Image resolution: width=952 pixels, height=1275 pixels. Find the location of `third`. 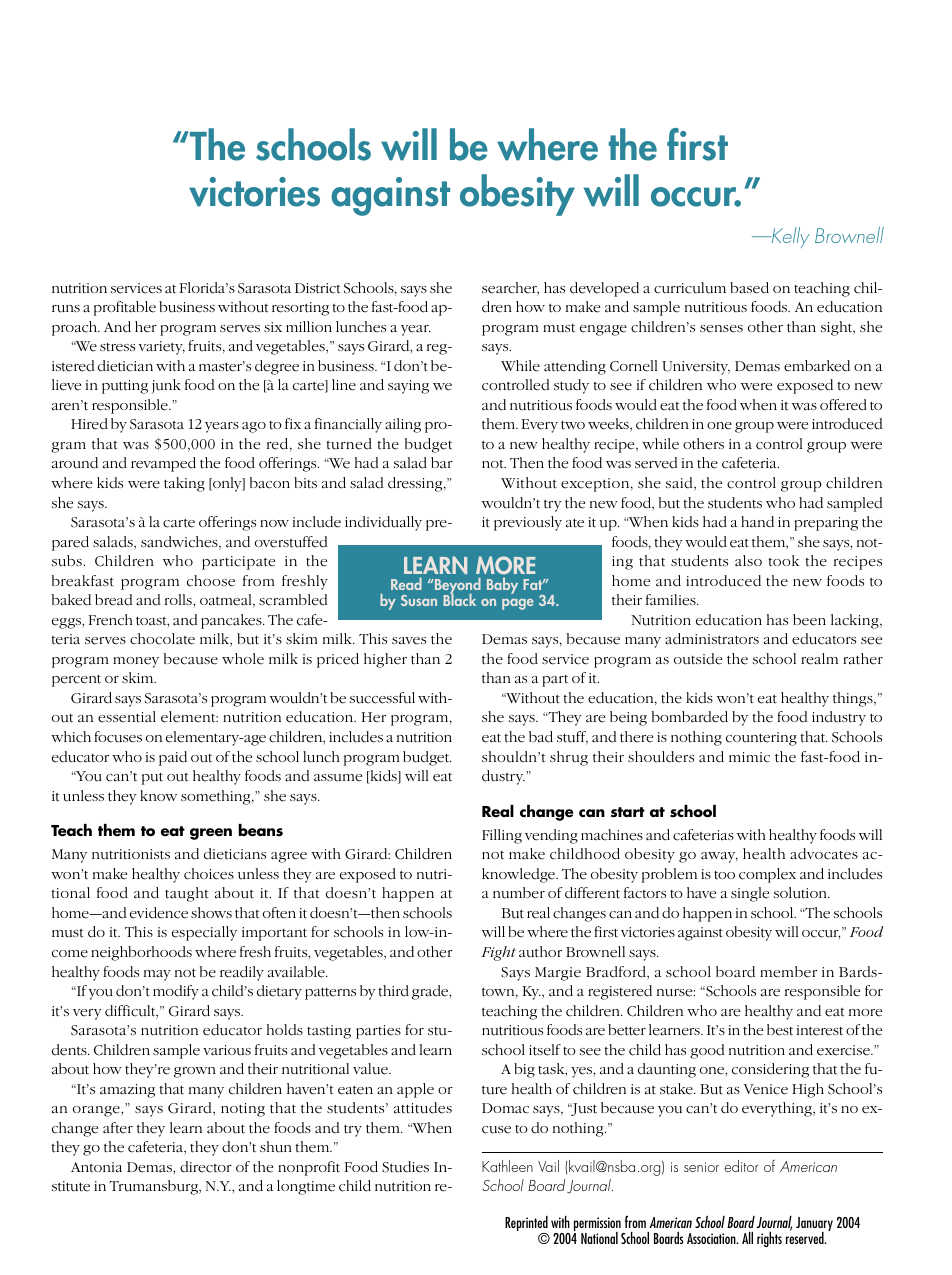

third is located at coordinates (393, 991).
